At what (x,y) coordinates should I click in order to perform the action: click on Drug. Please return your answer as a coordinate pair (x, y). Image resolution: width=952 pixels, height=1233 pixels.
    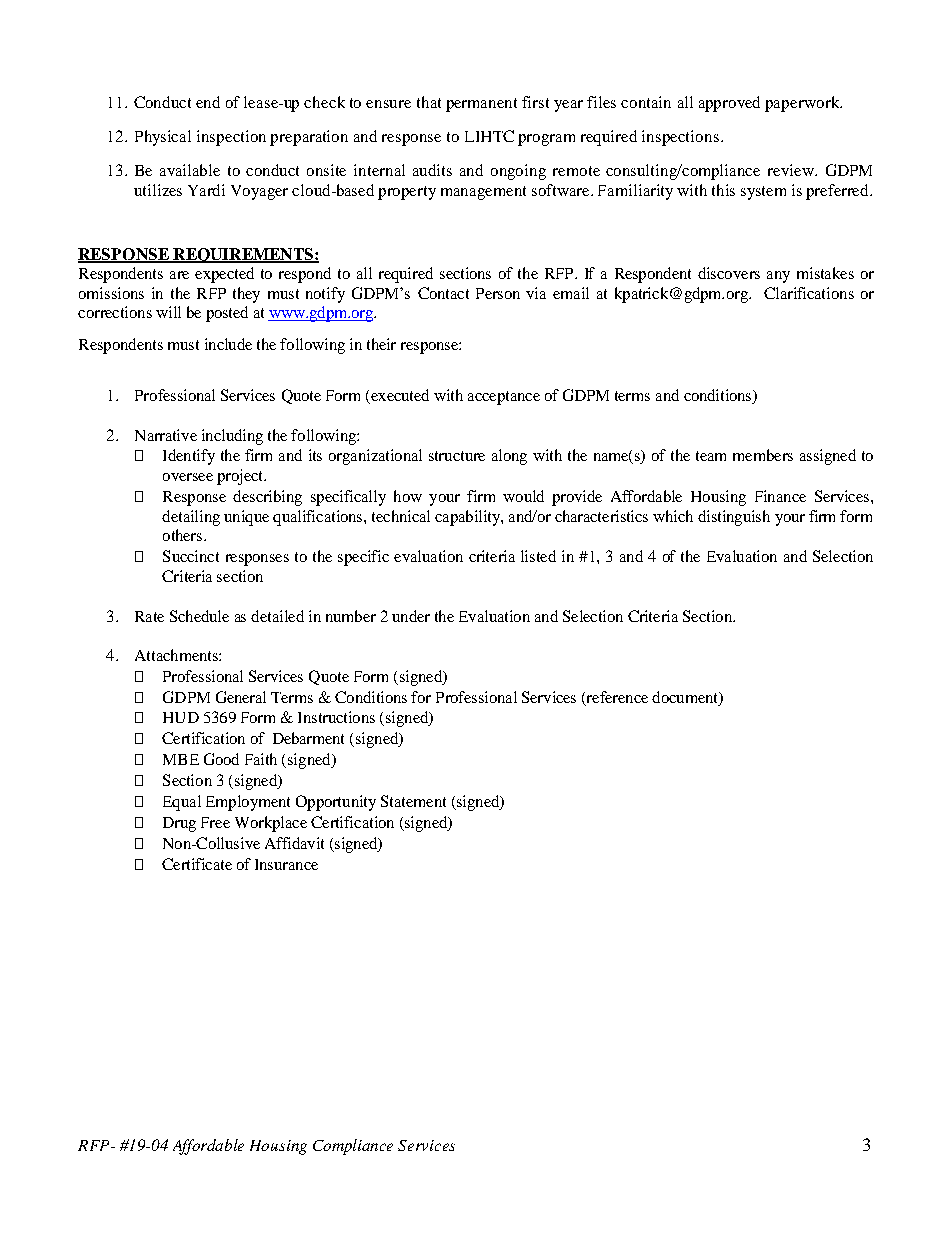
    Looking at the image, I should click on (179, 824).
